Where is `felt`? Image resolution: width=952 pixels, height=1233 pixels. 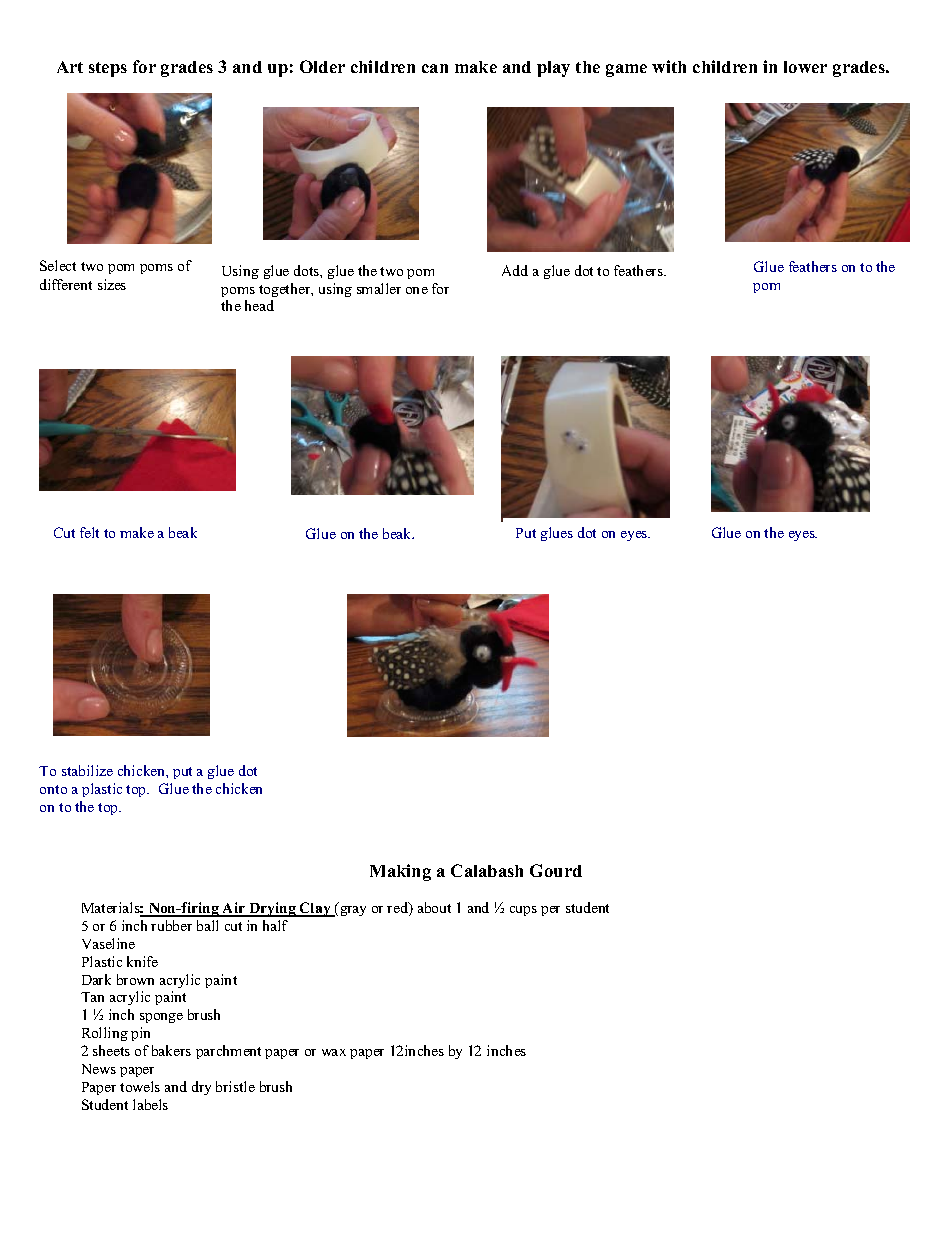
felt is located at coordinates (89, 532).
